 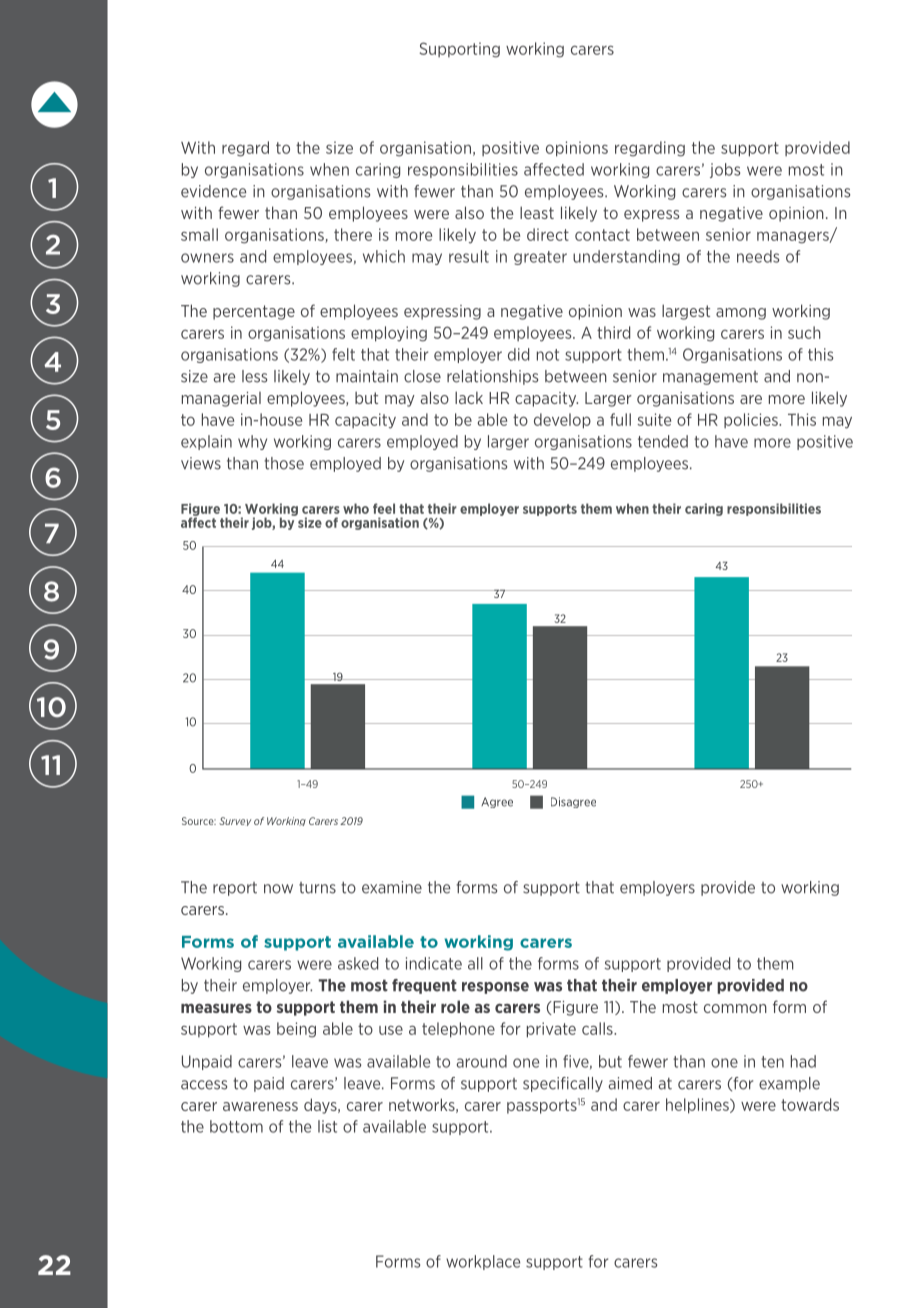 What do you see at coordinates (236, 1126) in the screenshot?
I see `bottom` at bounding box center [236, 1126].
